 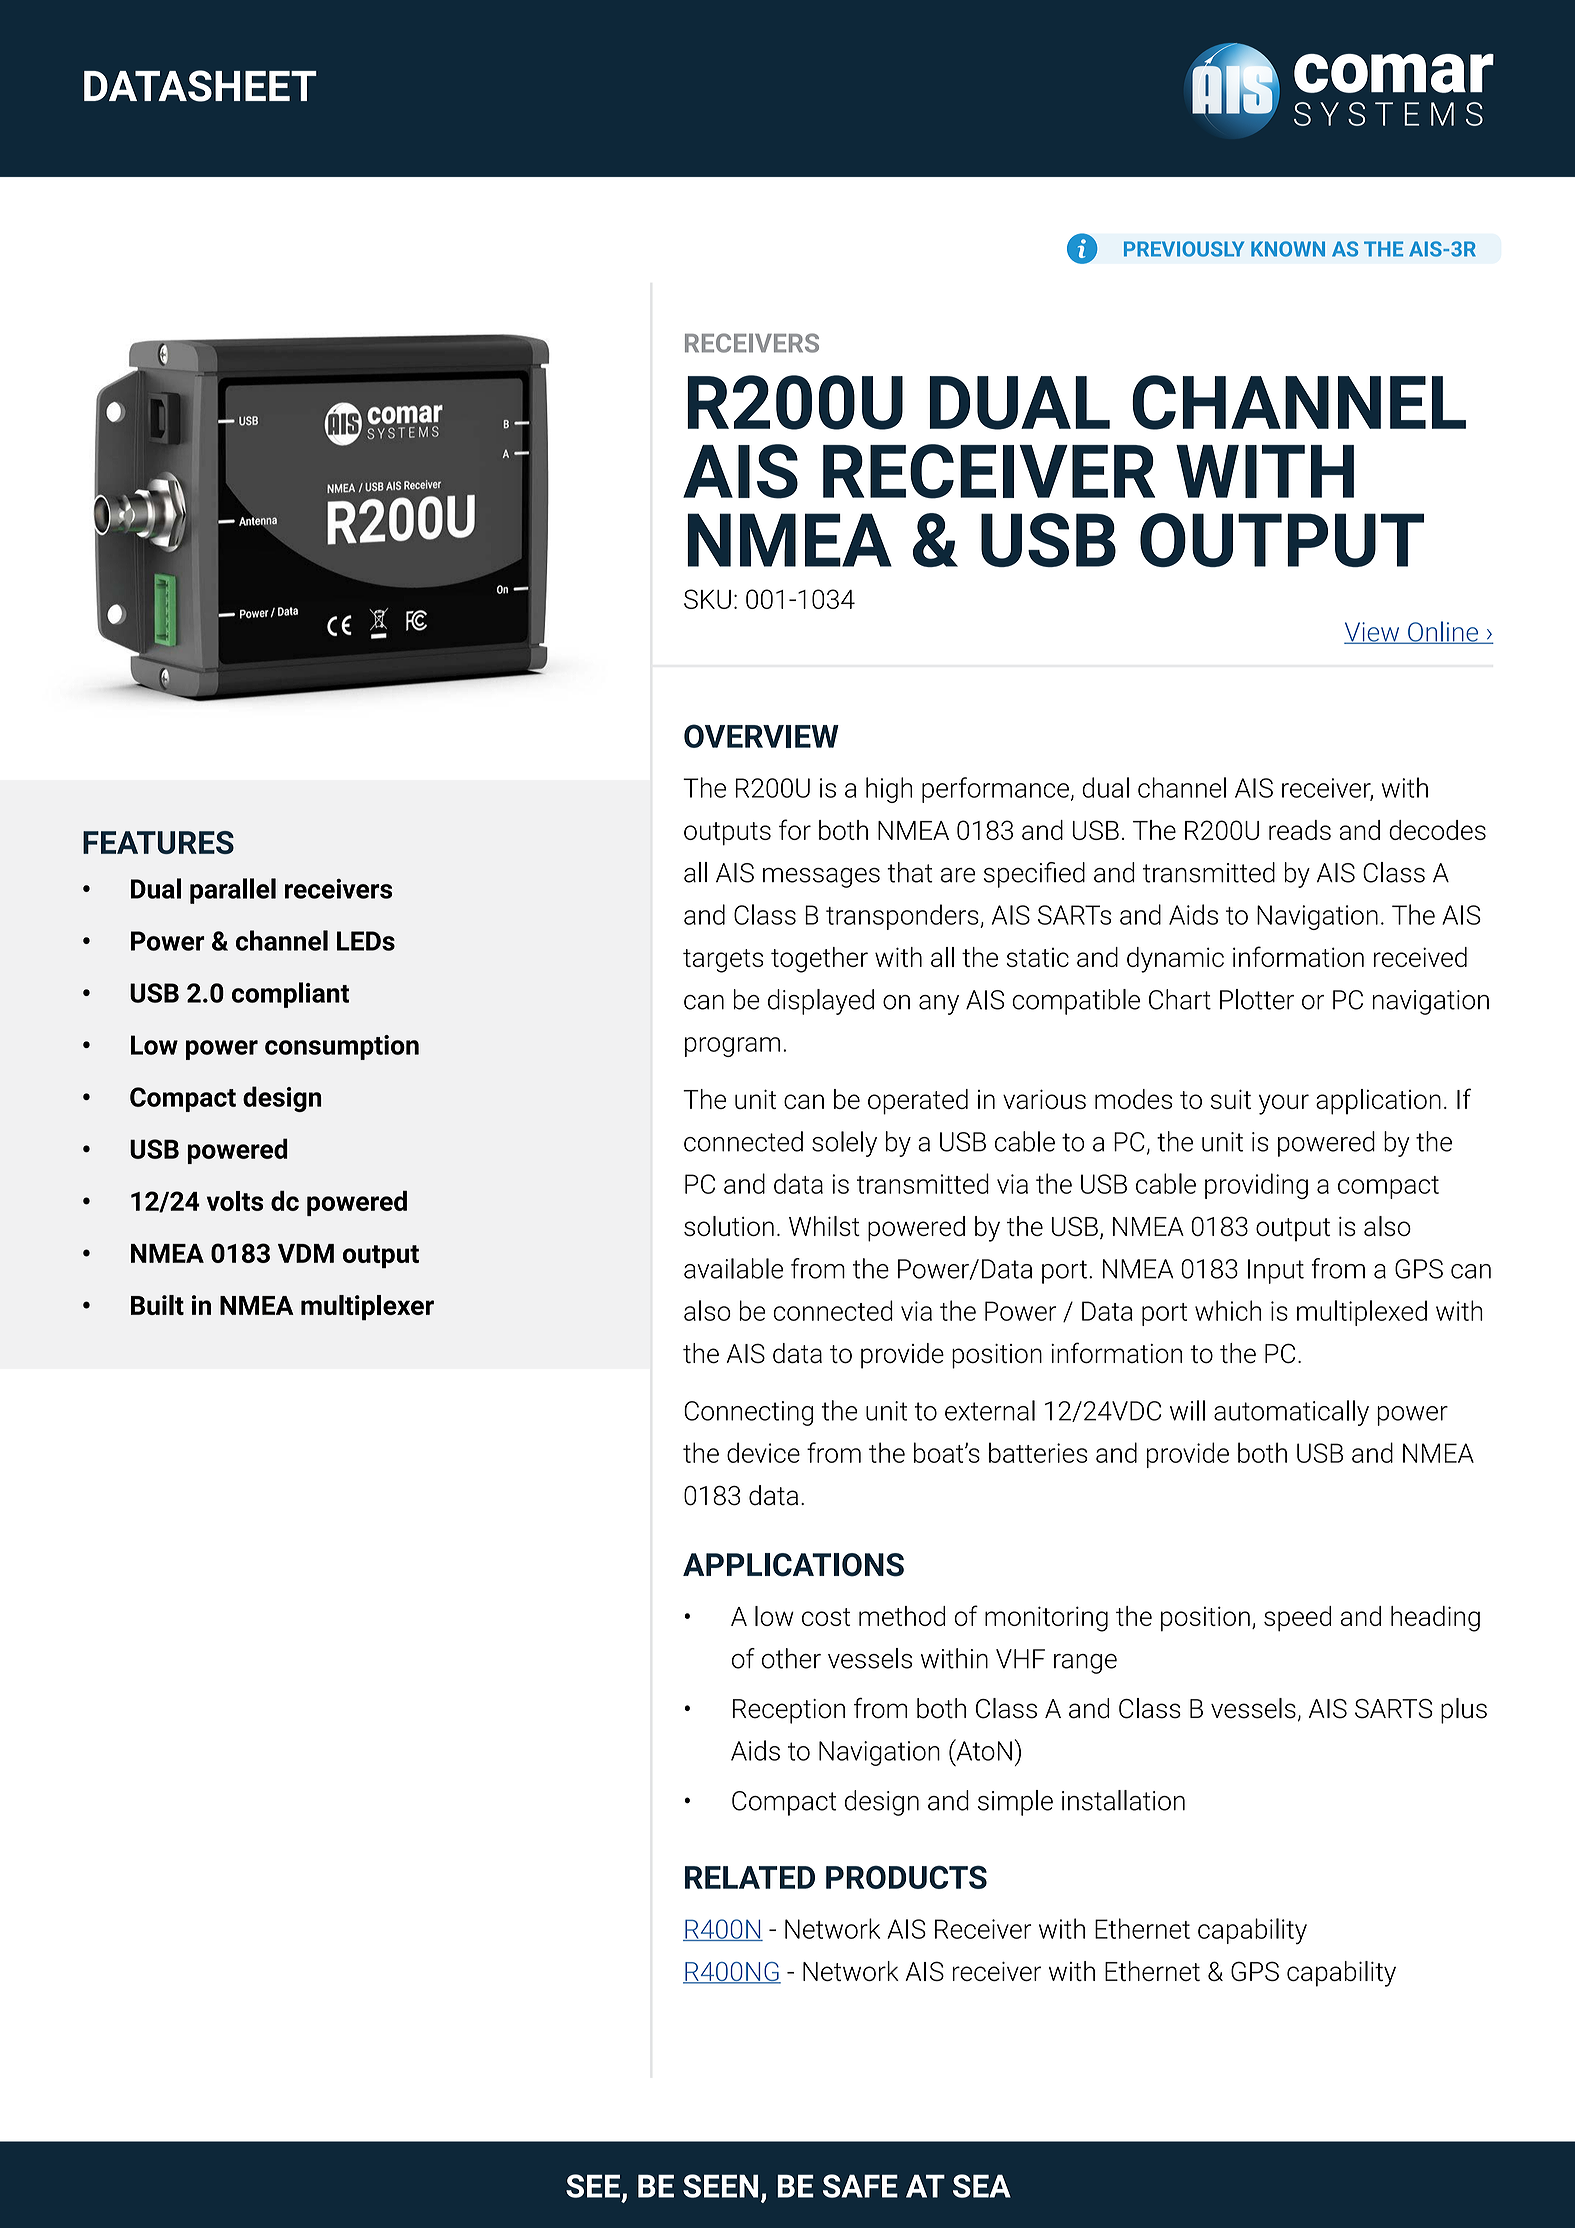 I want to click on KNOWN, so click(x=1288, y=249).
